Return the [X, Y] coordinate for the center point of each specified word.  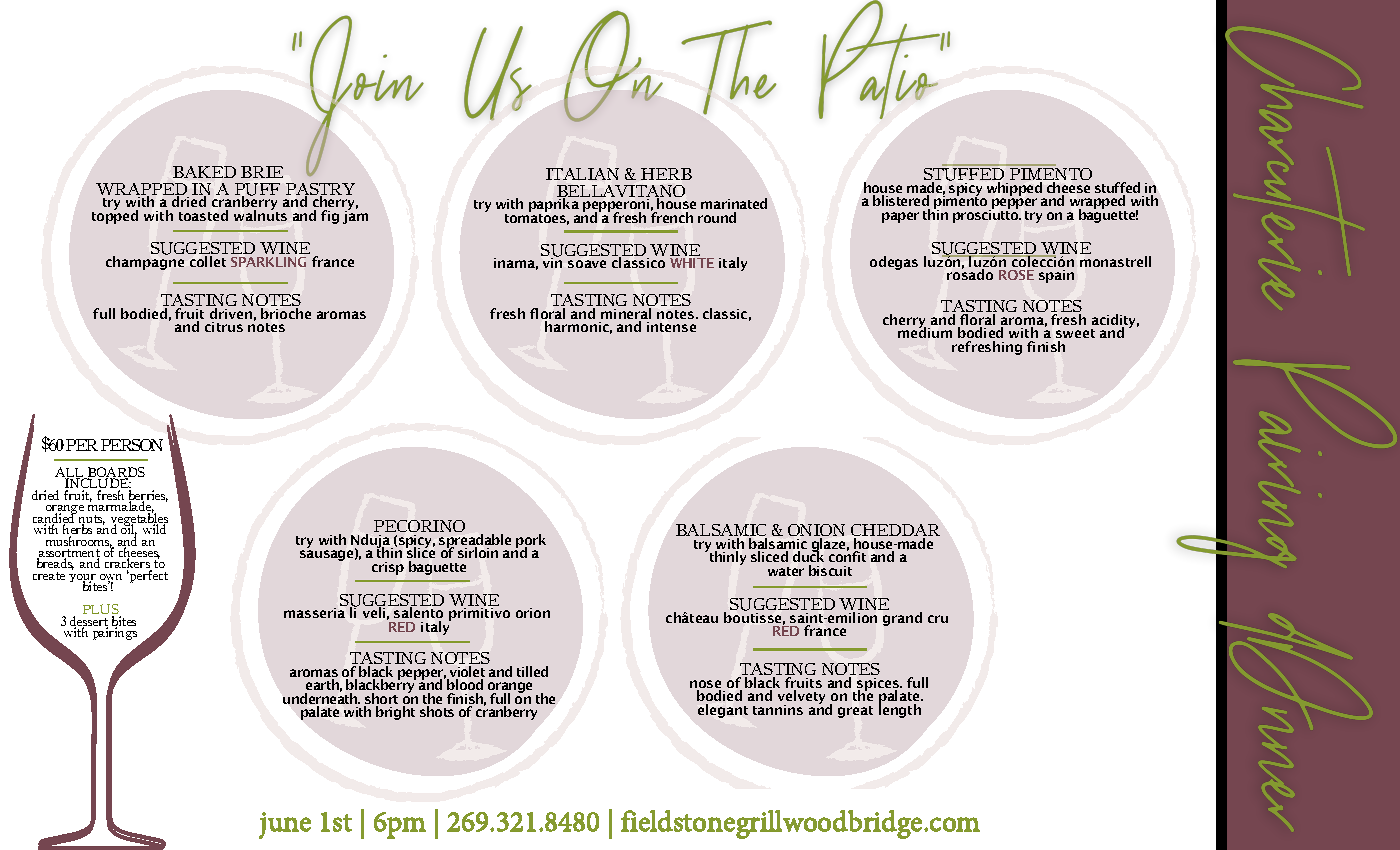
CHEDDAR [895, 532]
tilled [532, 671]
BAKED [204, 172]
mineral [626, 315]
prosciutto [987, 215]
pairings [113, 632]
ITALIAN [582, 174]
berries [148, 496]
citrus [224, 327]
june [285, 825]
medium [925, 331]
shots [437, 711]
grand [902, 619]
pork [531, 542]
